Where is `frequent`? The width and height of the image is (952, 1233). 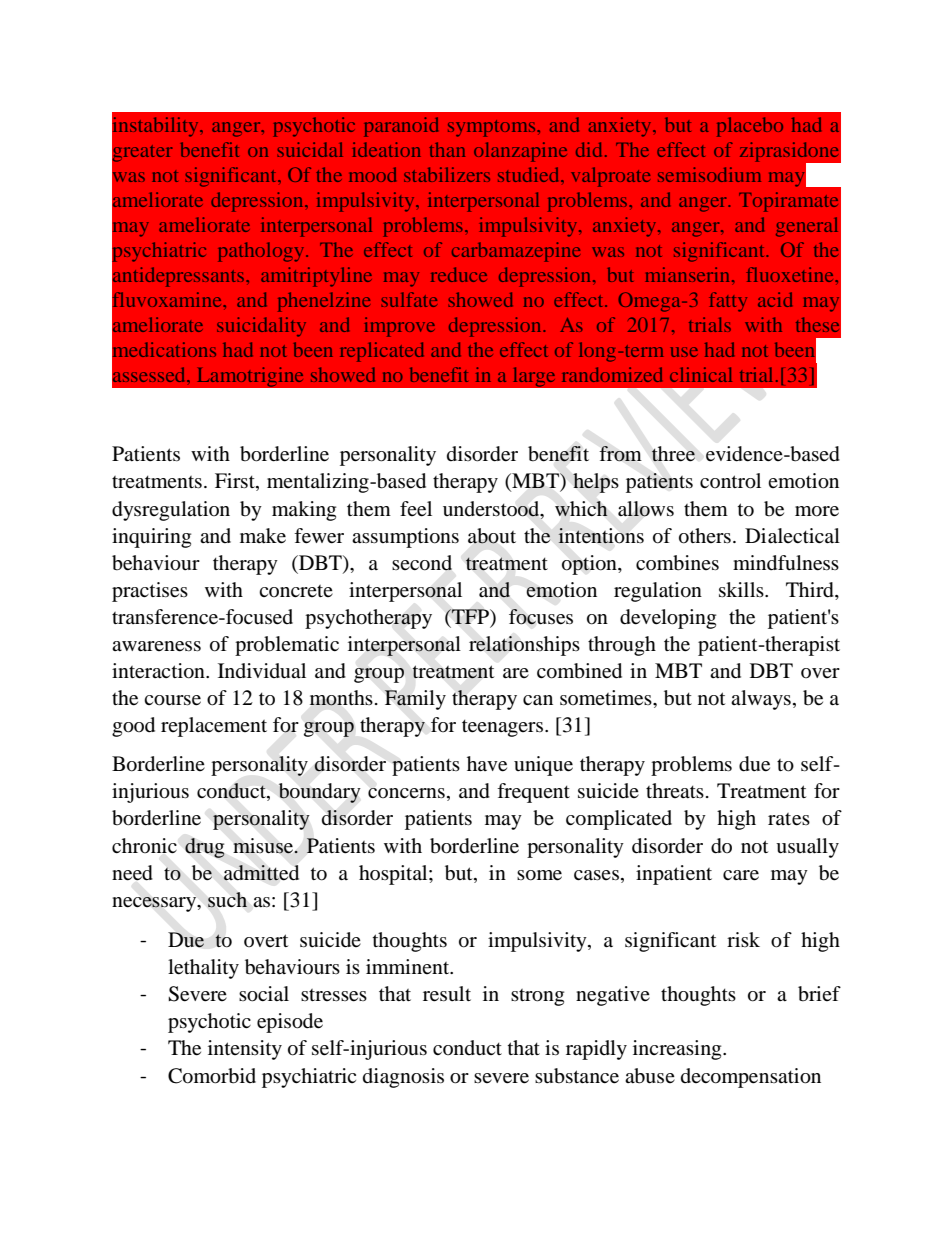
frequent is located at coordinates (533, 793).
